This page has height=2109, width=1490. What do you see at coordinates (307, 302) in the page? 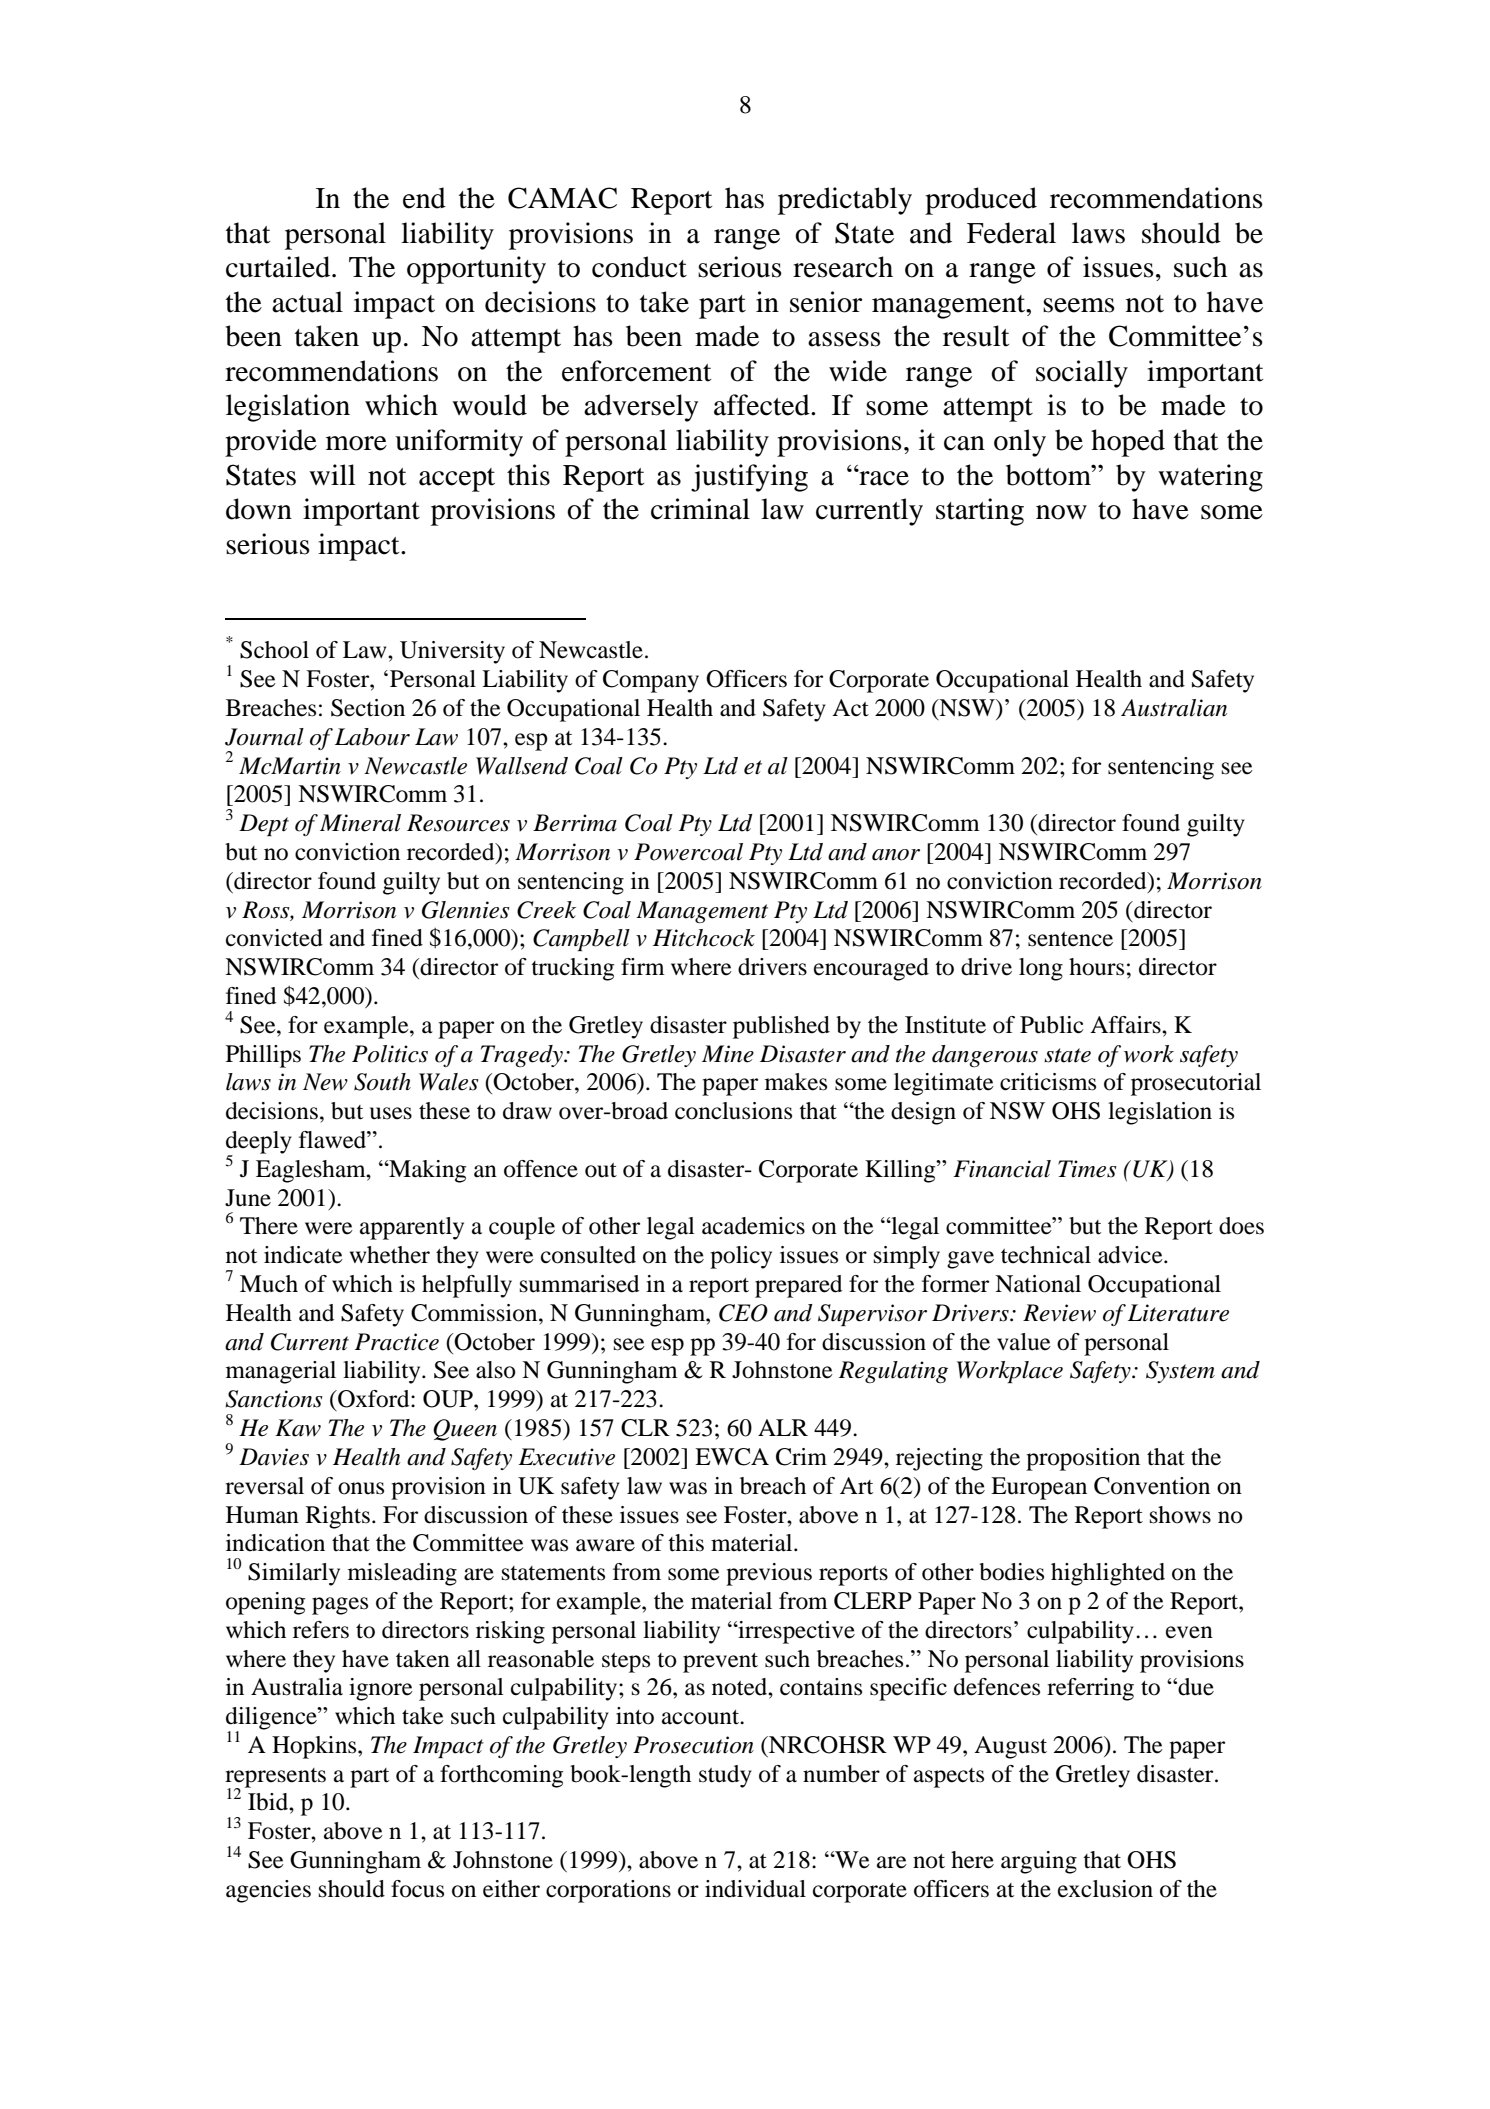
I see `actual` at bounding box center [307, 302].
